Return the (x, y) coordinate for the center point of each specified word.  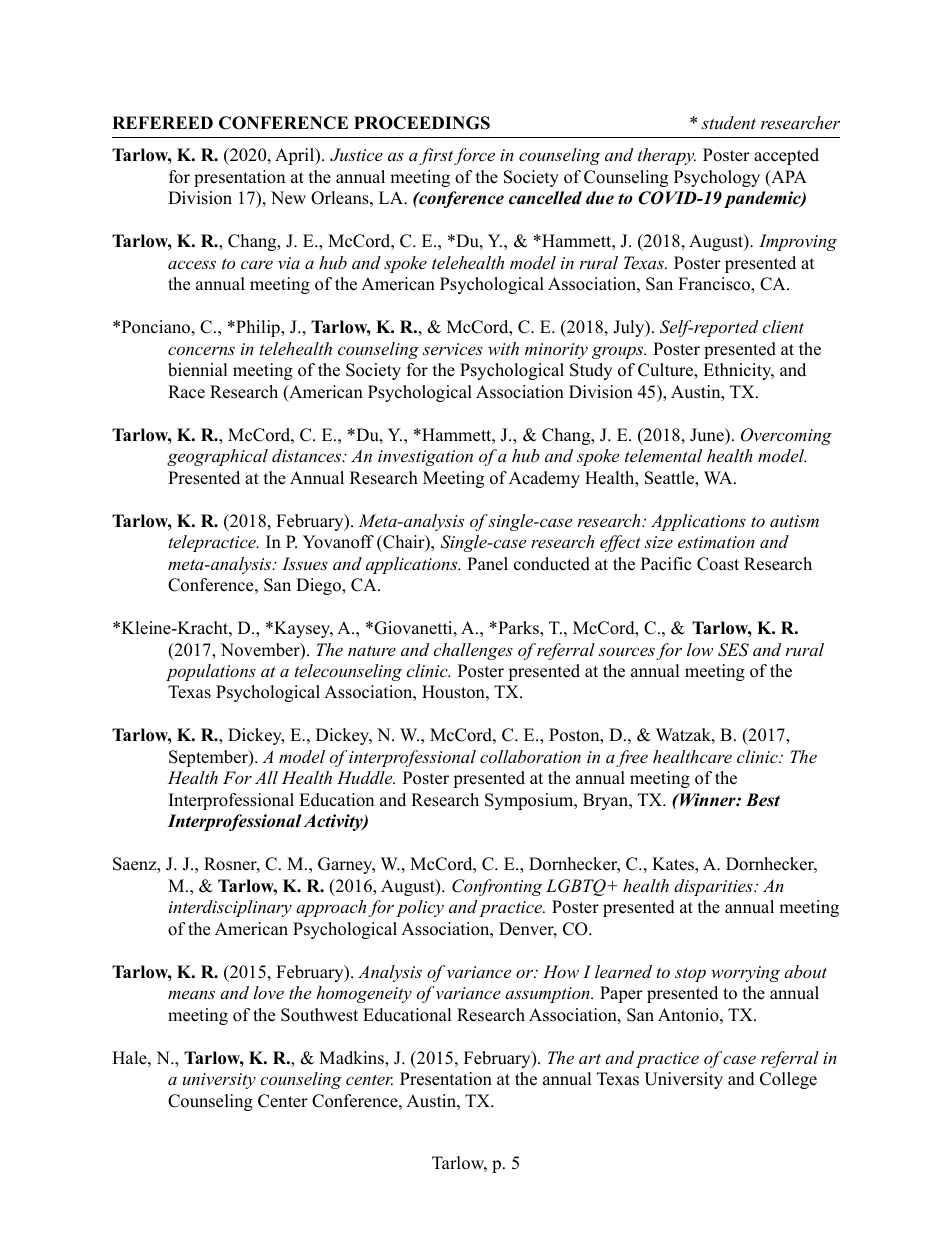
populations (211, 672)
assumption (548, 995)
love (268, 992)
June (708, 435)
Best (763, 800)
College (788, 1080)
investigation (425, 458)
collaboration (530, 756)
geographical (217, 457)
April (296, 156)
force (474, 156)
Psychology (717, 178)
